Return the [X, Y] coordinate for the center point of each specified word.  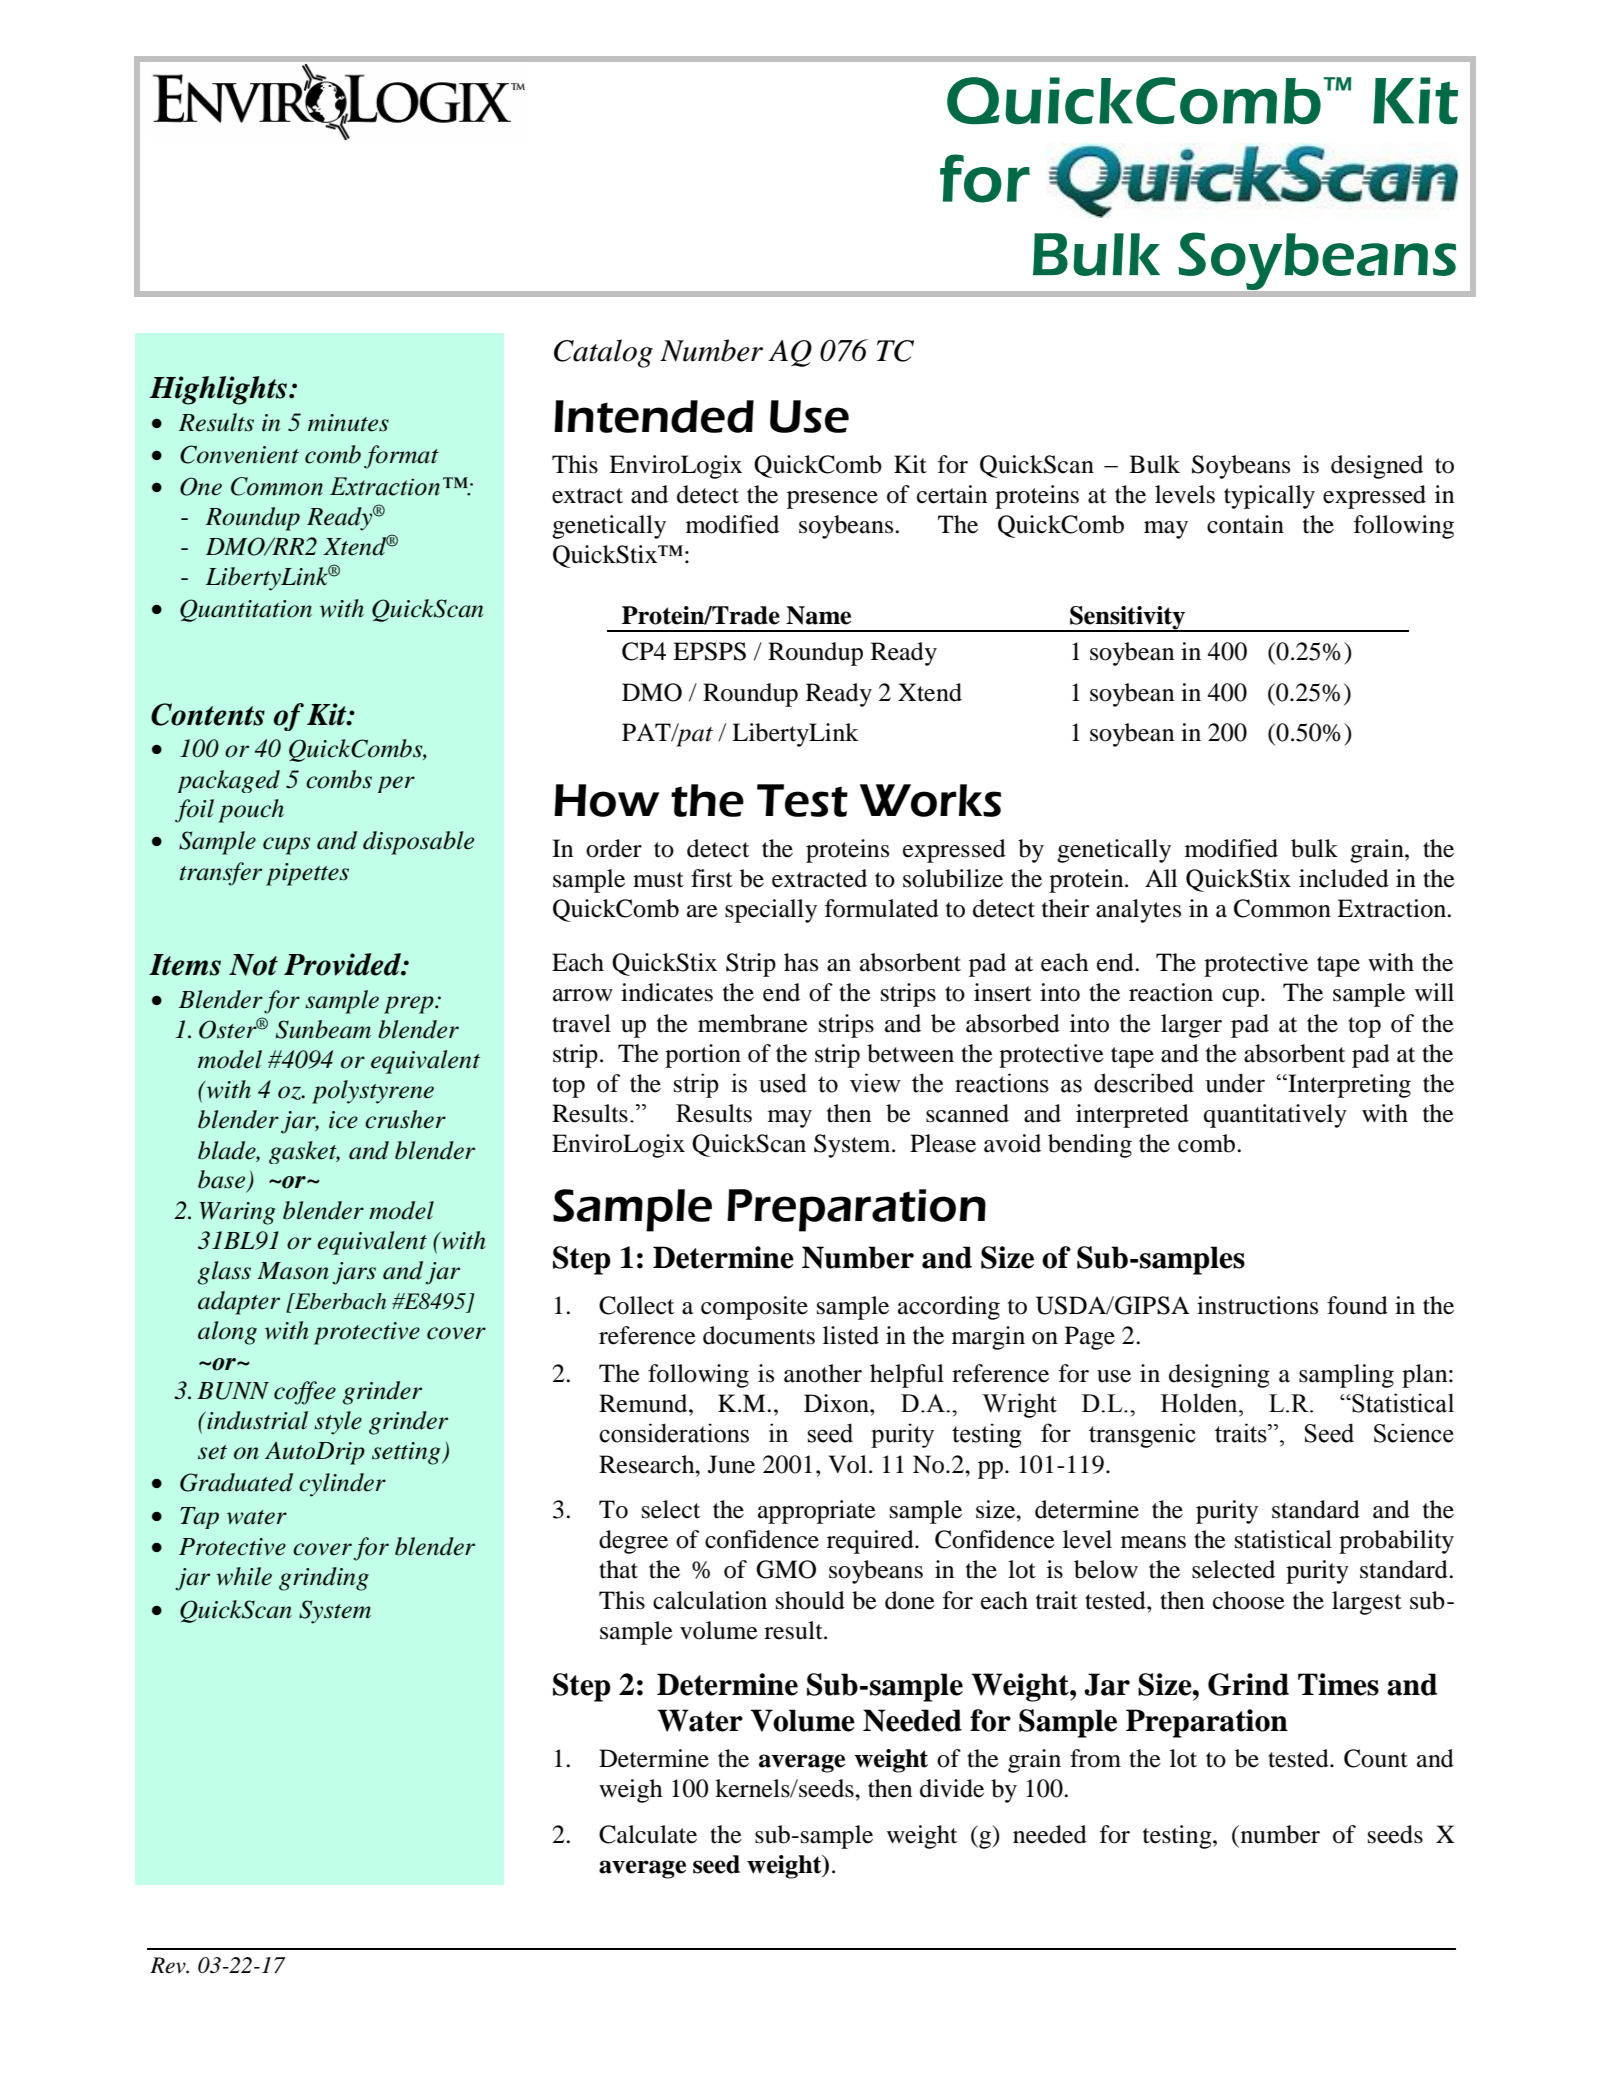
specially [771, 911]
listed [851, 1335]
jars [354, 1273]
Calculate [648, 1834]
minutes [348, 423]
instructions [1257, 1305]
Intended [654, 416]
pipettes [307, 874]
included [1344, 878]
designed [1377, 467]
